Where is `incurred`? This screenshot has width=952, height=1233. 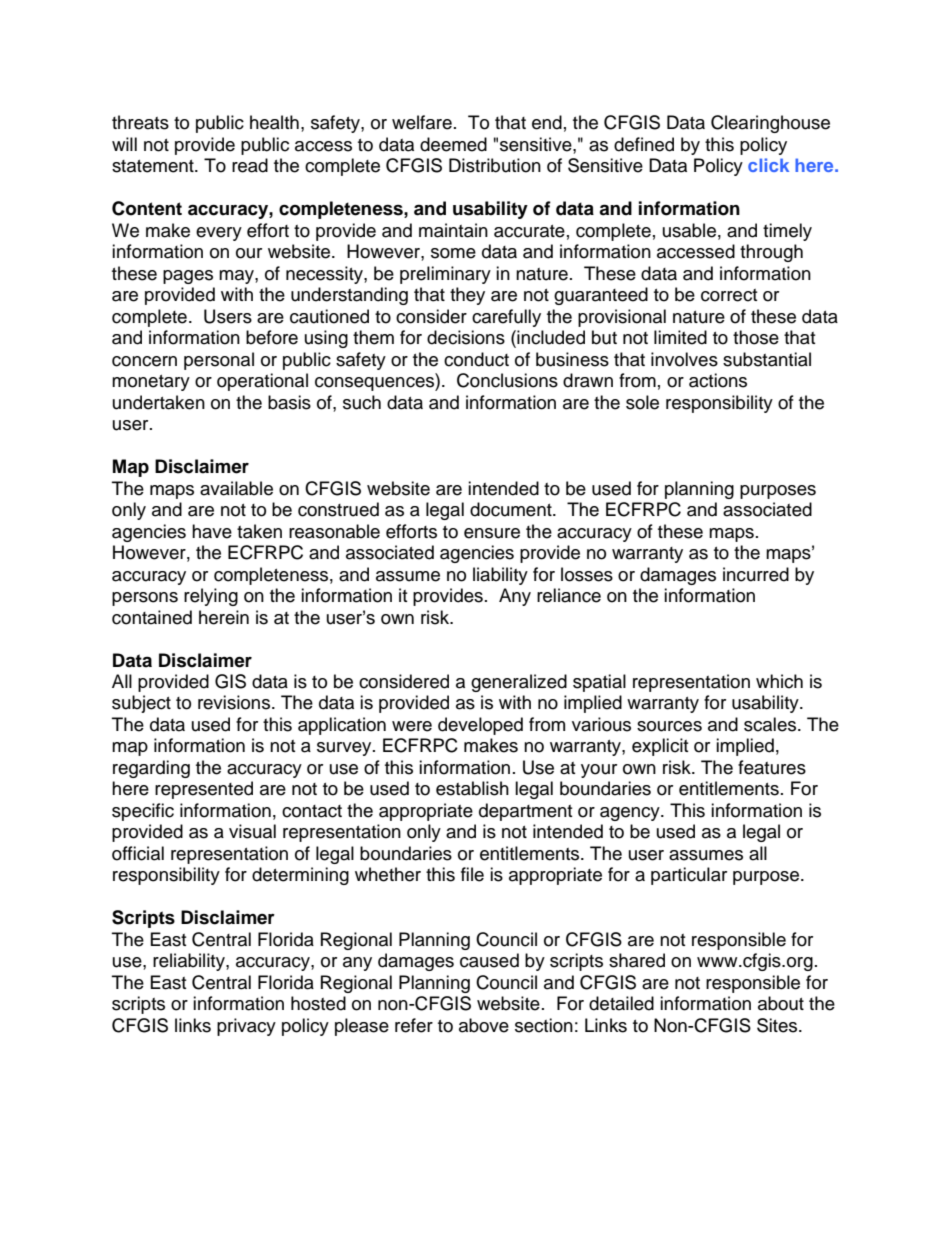
incurred is located at coordinates (756, 574).
